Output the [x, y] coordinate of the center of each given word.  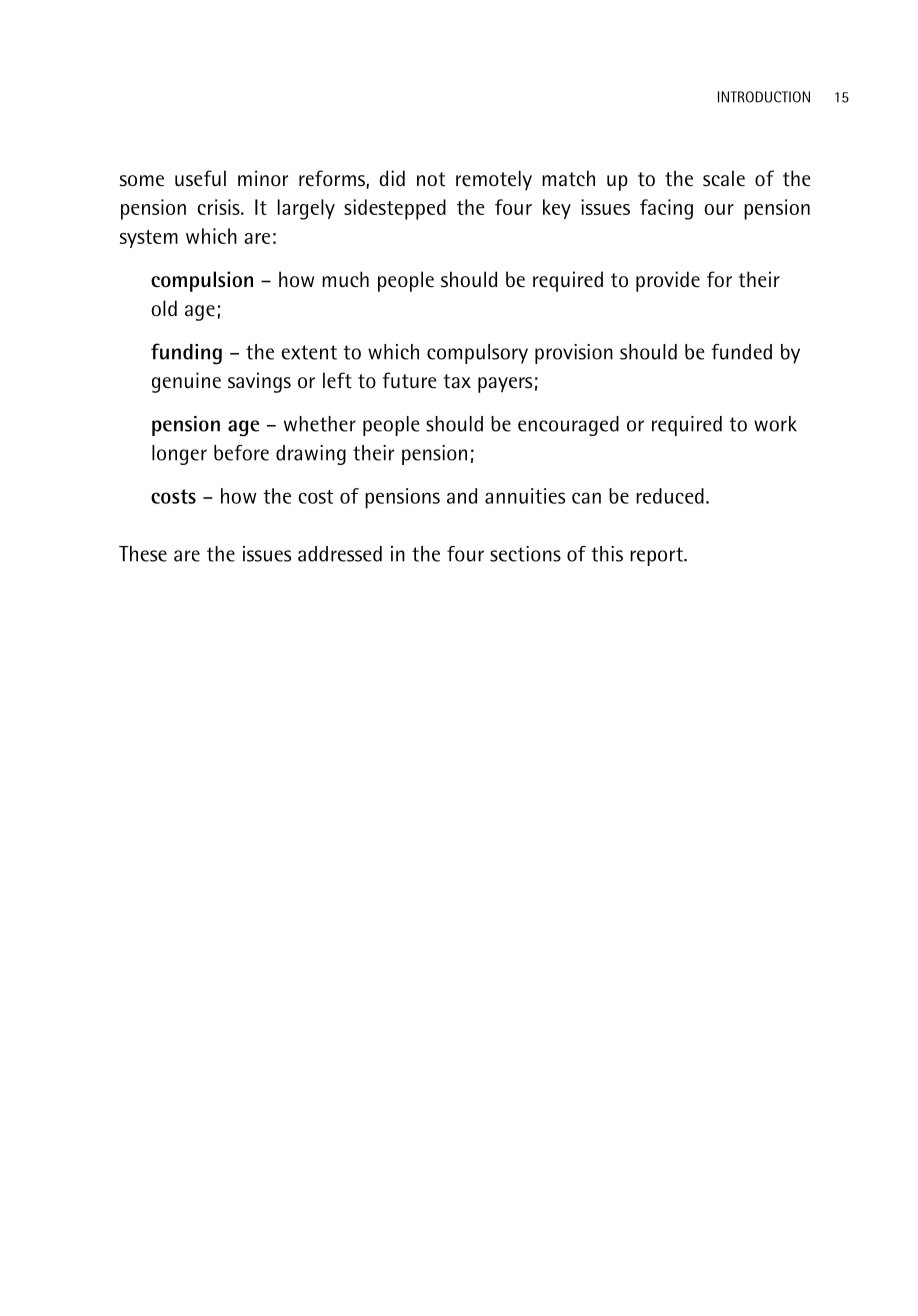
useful [200, 178]
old [164, 308]
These [143, 554]
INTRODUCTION [764, 97]
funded [741, 352]
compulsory [477, 354]
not [431, 179]
